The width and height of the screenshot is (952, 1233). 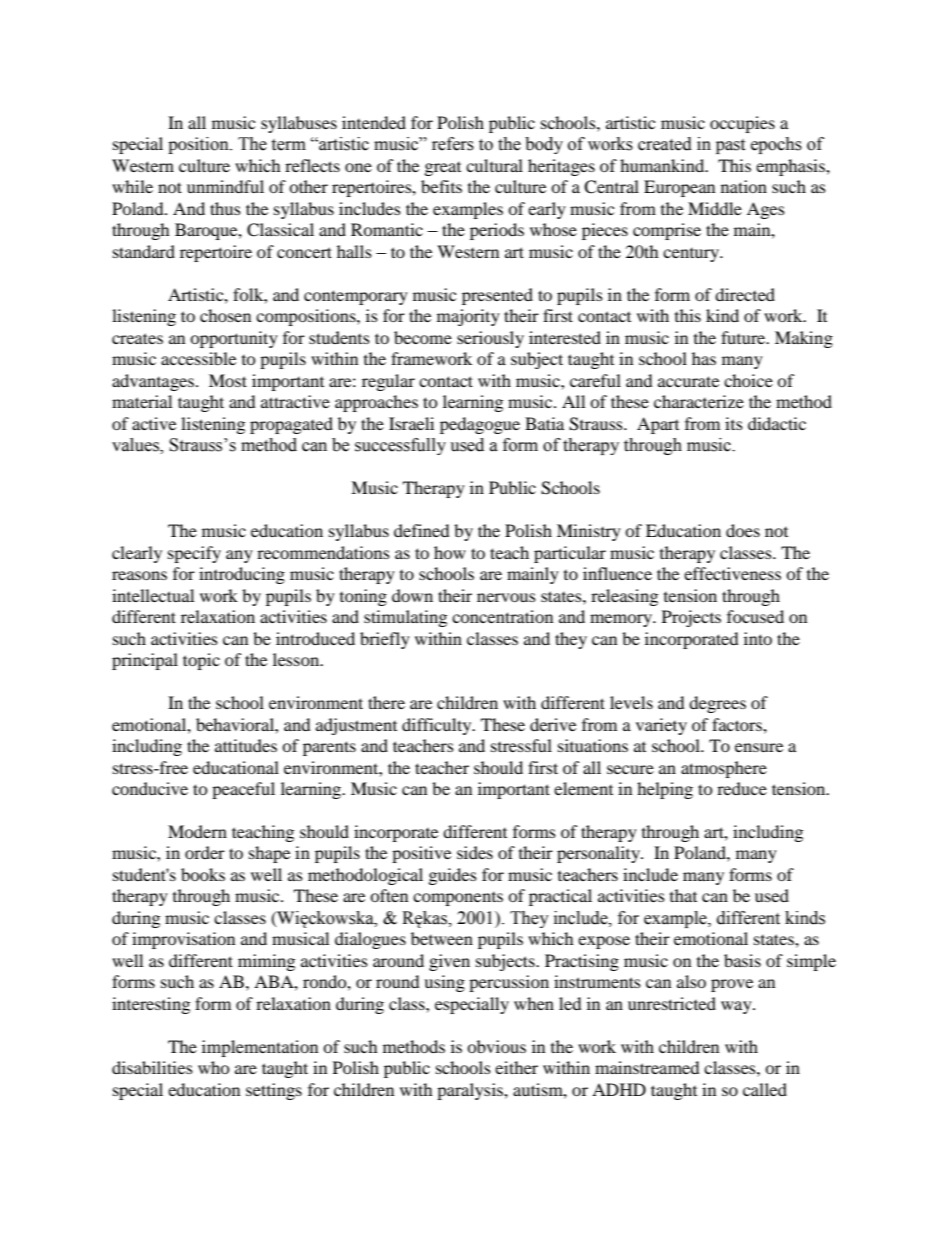 What do you see at coordinates (242, 575) in the screenshot?
I see `introducing` at bounding box center [242, 575].
